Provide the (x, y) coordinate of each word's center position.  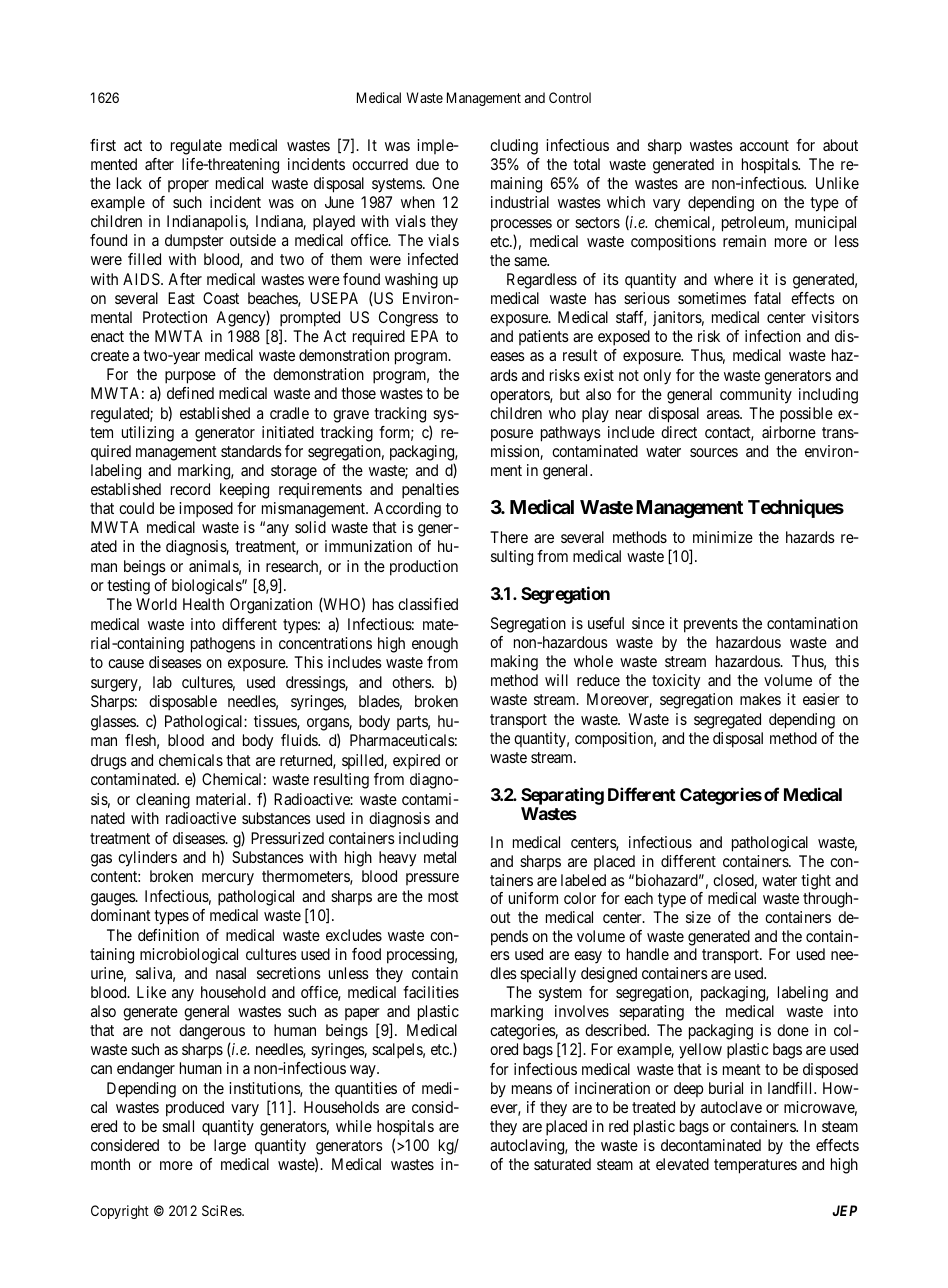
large (230, 1147)
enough (435, 645)
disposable (183, 703)
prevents (711, 625)
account (764, 145)
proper (188, 186)
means (532, 1089)
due (427, 164)
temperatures (755, 1166)
